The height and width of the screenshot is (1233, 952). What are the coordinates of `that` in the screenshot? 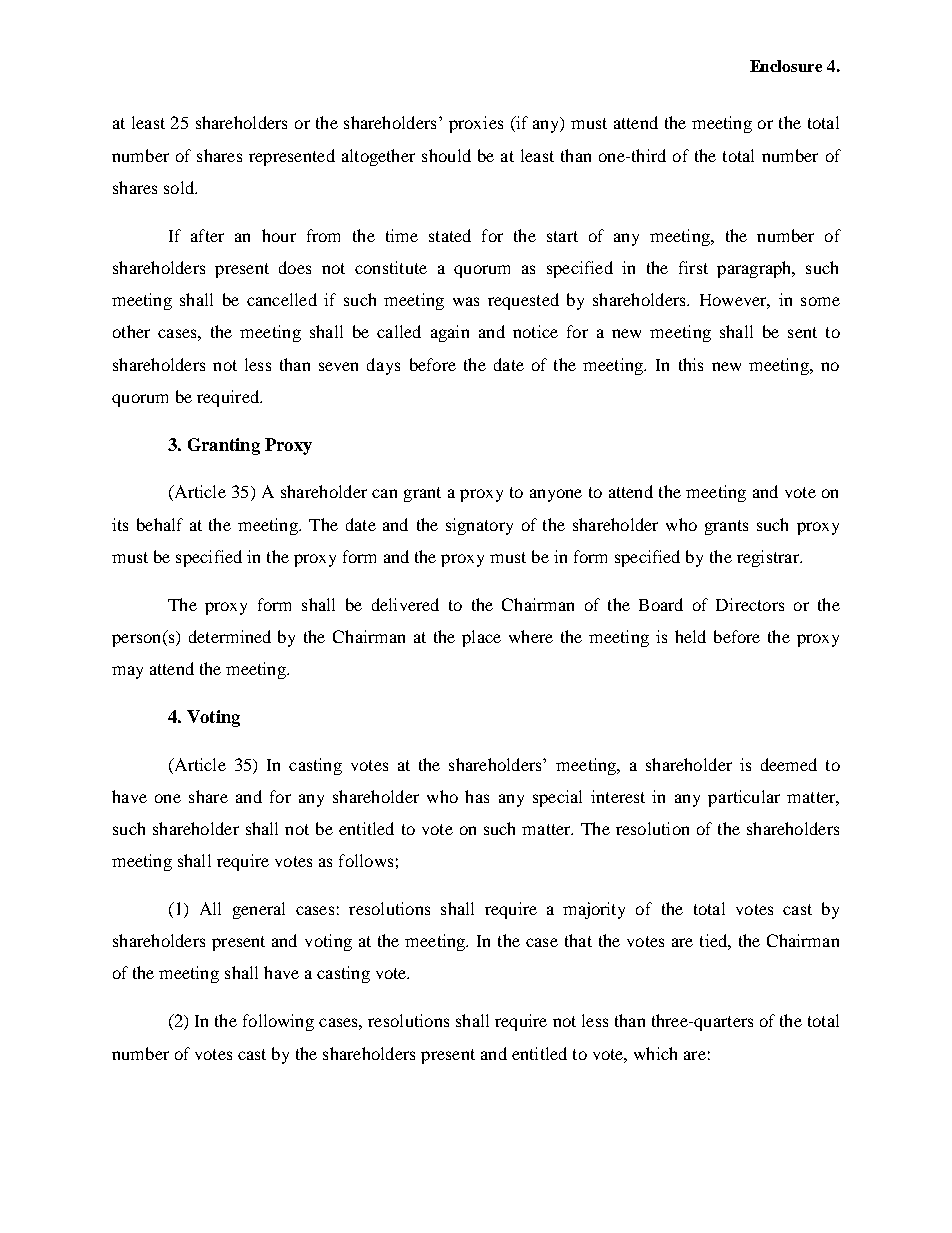 It's located at (578, 940).
